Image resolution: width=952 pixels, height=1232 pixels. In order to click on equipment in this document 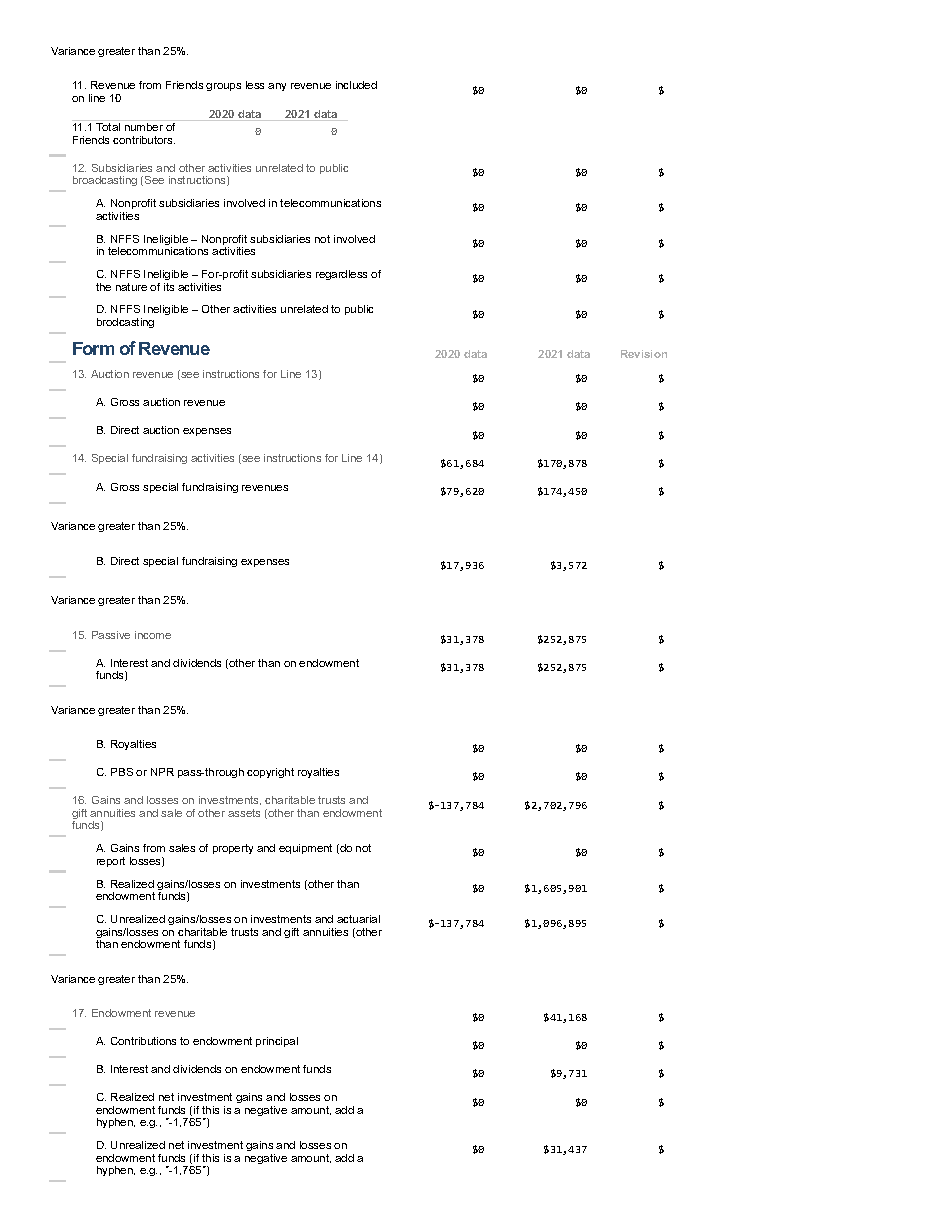, I will do `click(305, 849)`.
